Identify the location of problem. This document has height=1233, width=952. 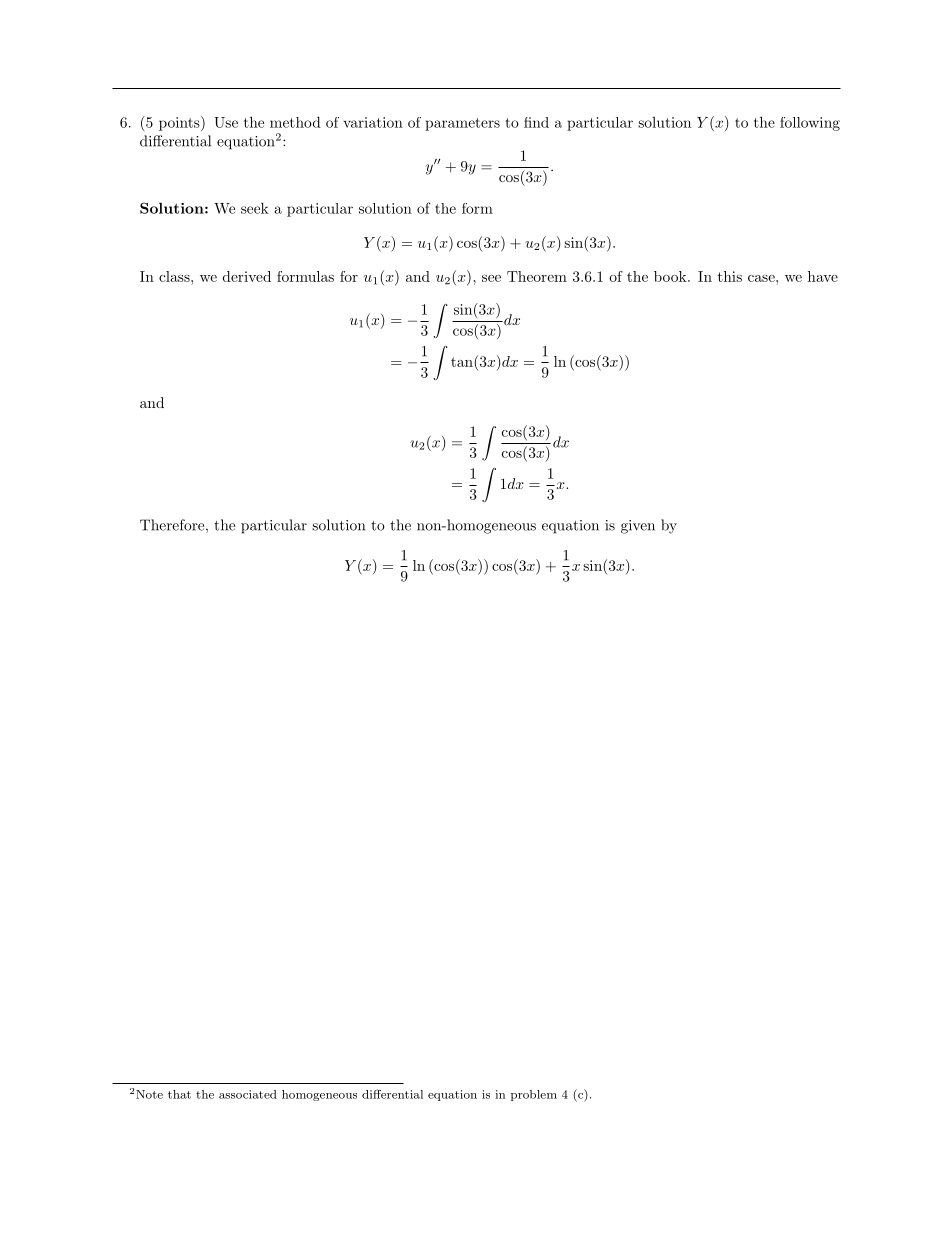
(534, 1095).
